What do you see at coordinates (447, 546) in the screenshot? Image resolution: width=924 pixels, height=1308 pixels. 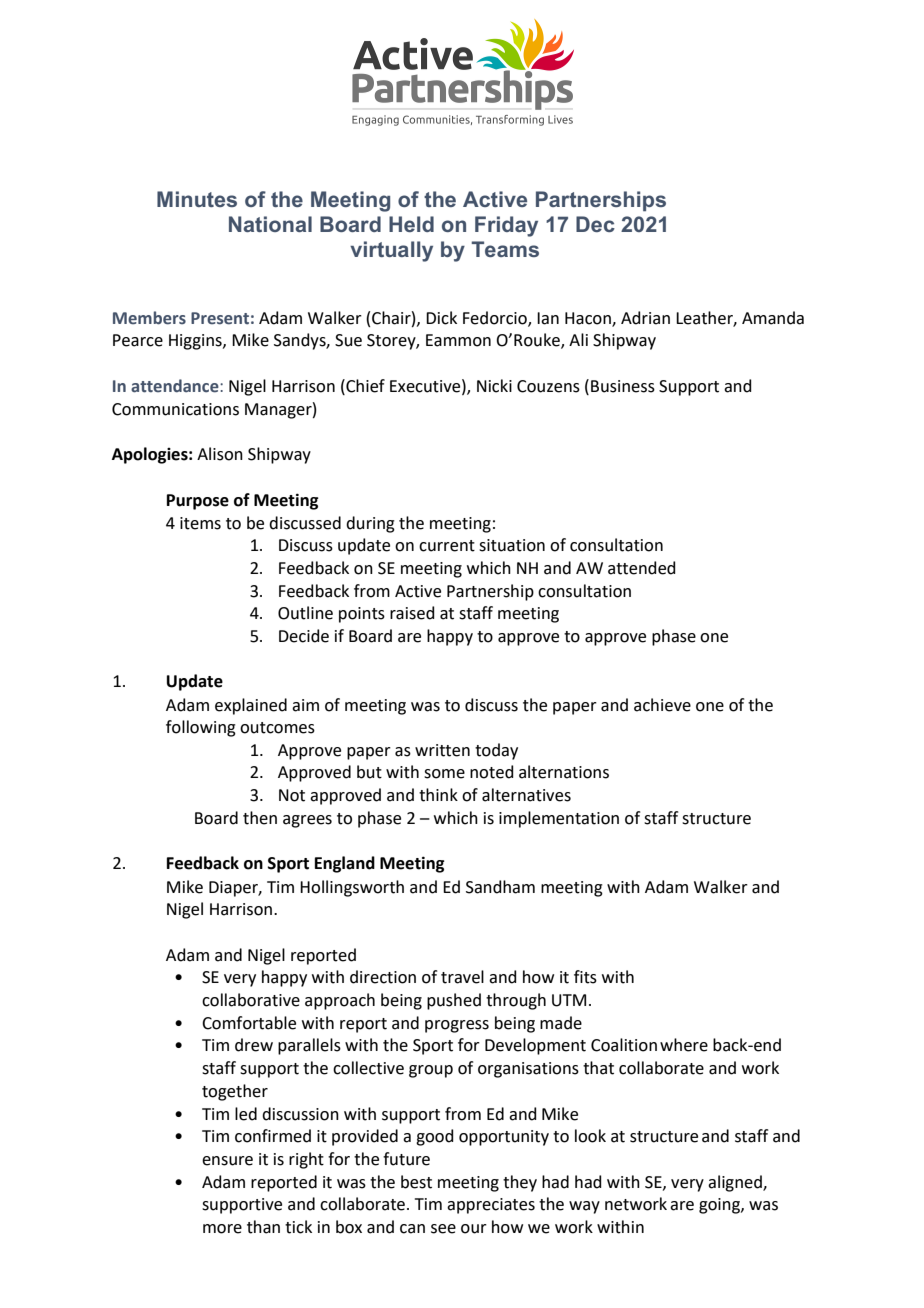 I see `current` at bounding box center [447, 546].
